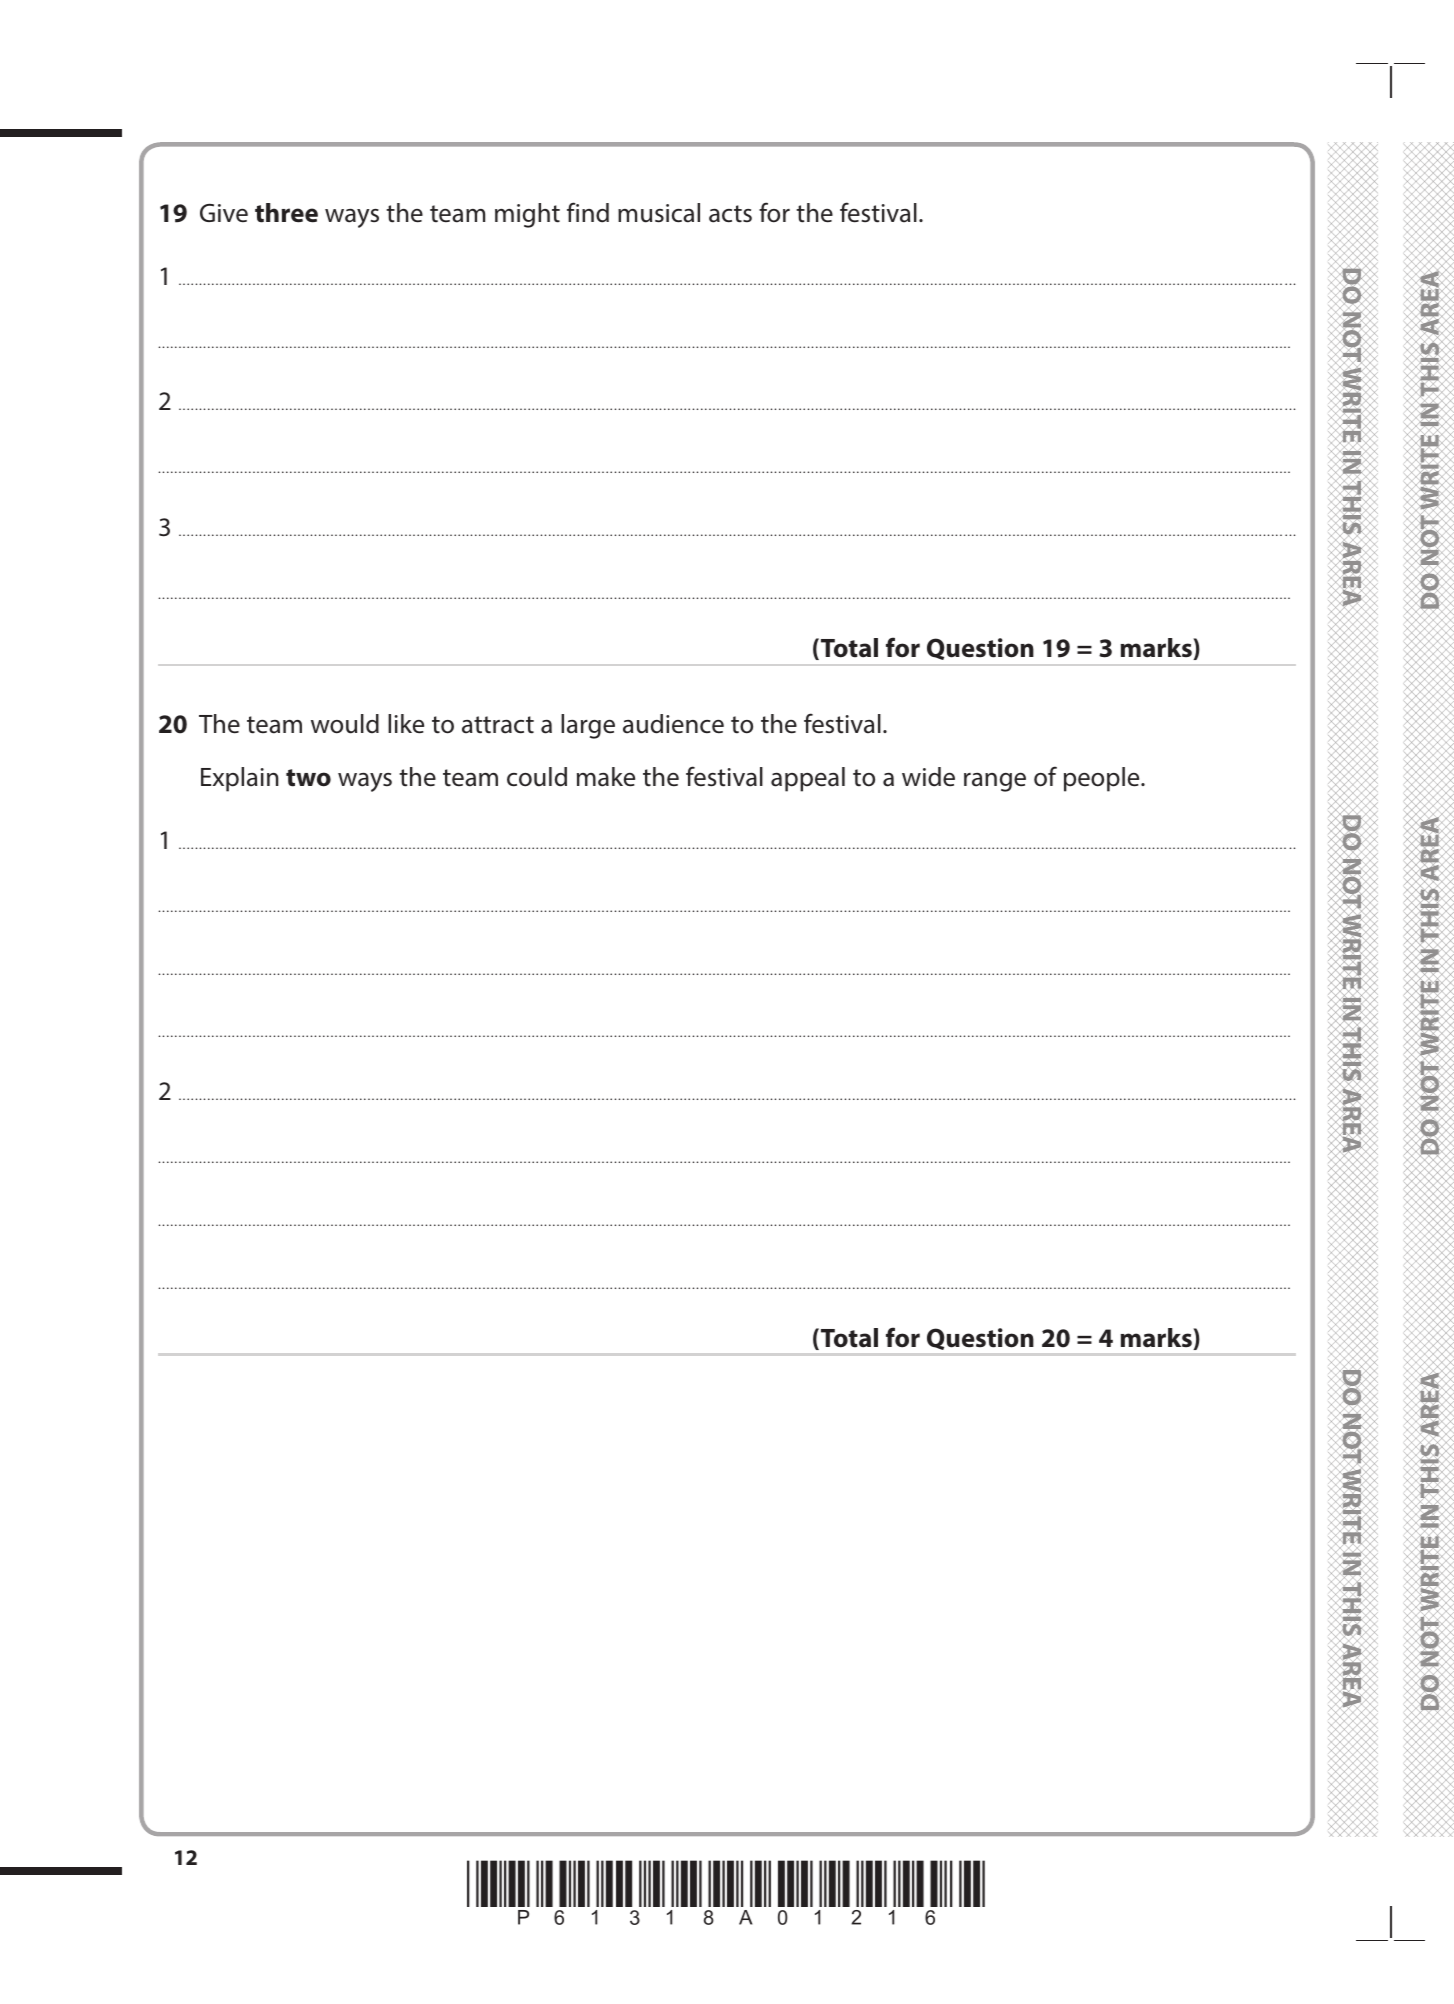  What do you see at coordinates (345, 724) in the image?
I see `would` at bounding box center [345, 724].
